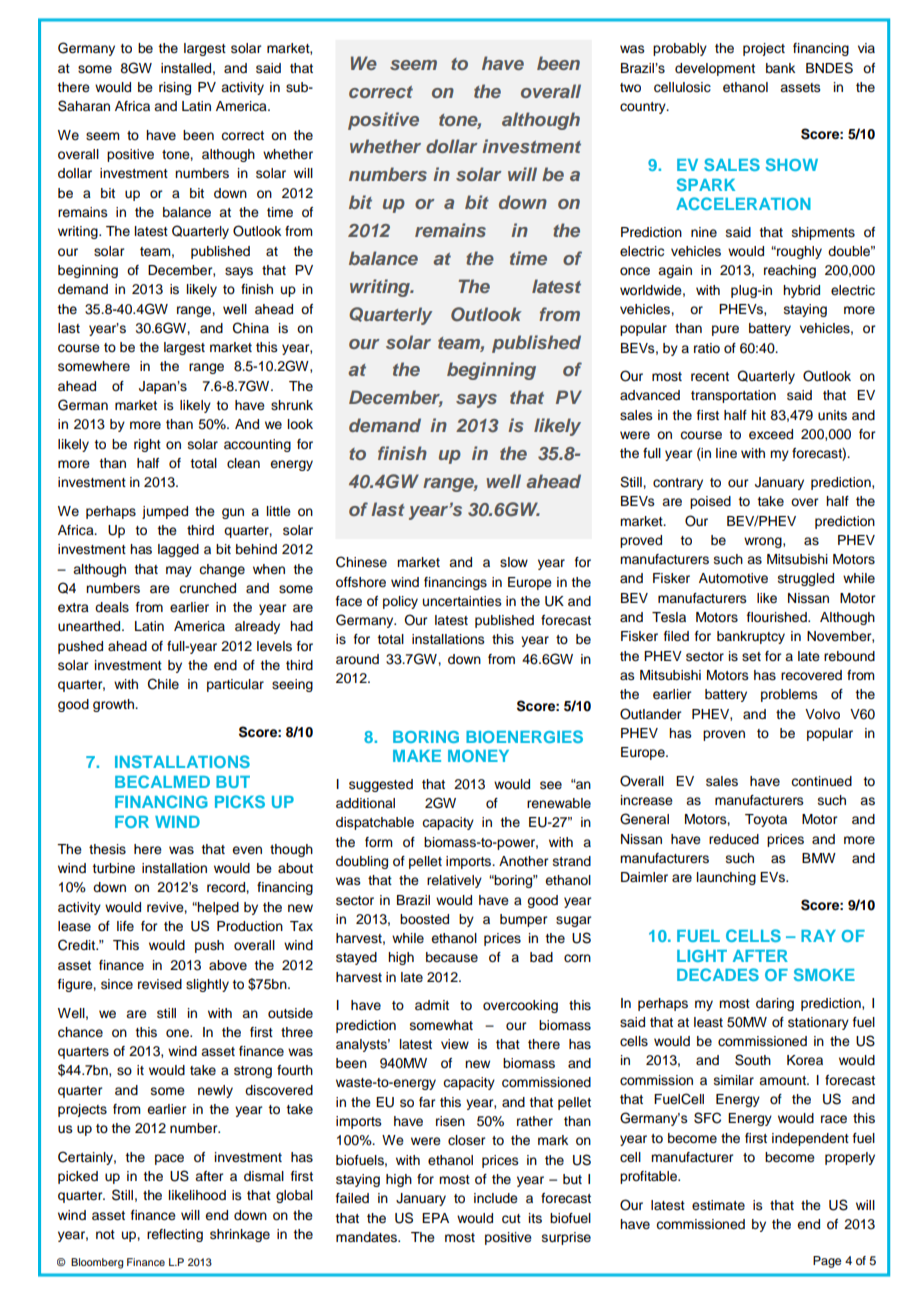 This screenshot has width=924, height=1308. I want to click on thesis, so click(107, 849).
